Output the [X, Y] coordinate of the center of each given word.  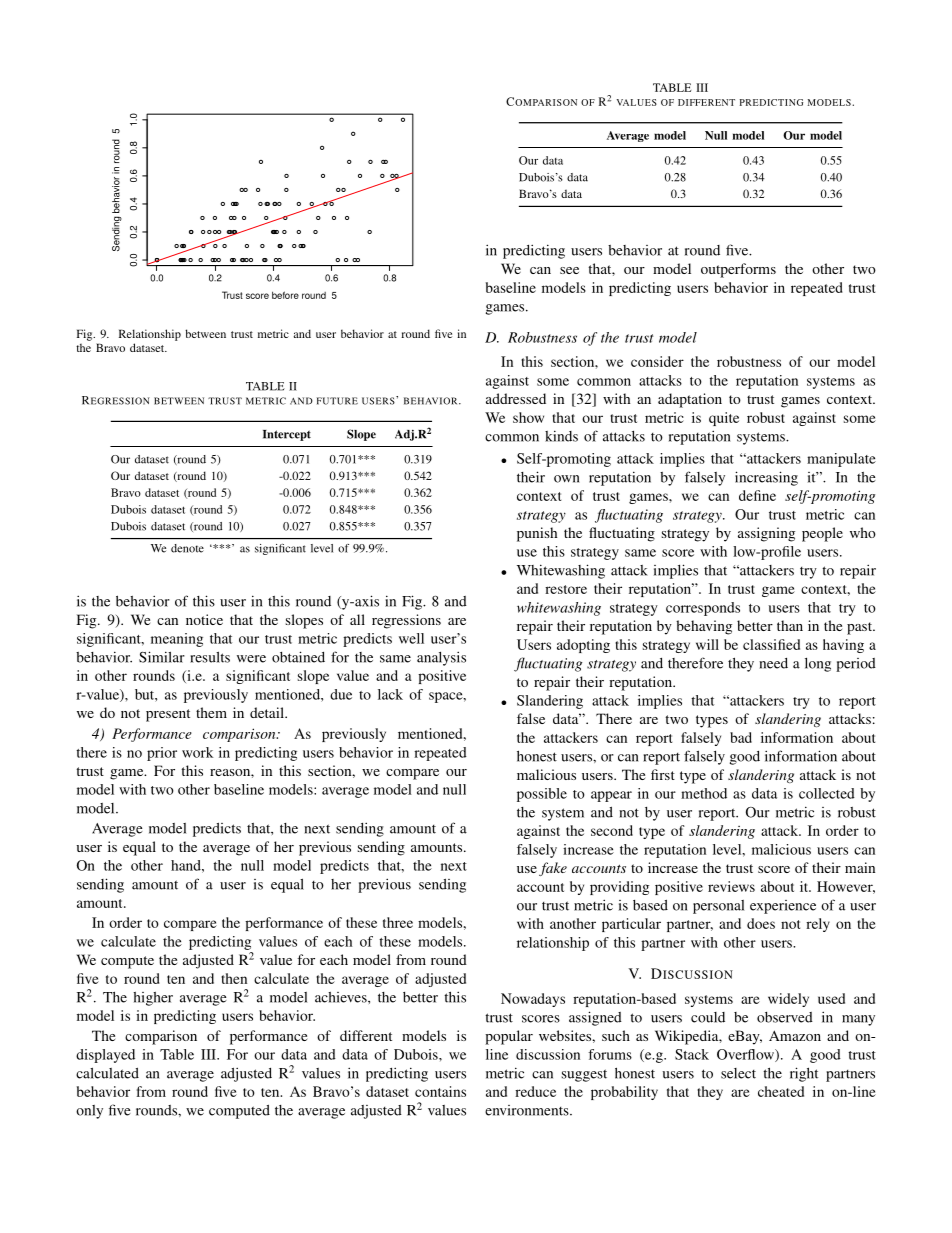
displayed [105, 1056]
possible [542, 795]
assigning [766, 534]
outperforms [738, 270]
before [285, 295]
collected [827, 793]
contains [440, 1091]
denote [187, 548]
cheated [781, 1091]
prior [162, 754]
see [569, 270]
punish [537, 534]
